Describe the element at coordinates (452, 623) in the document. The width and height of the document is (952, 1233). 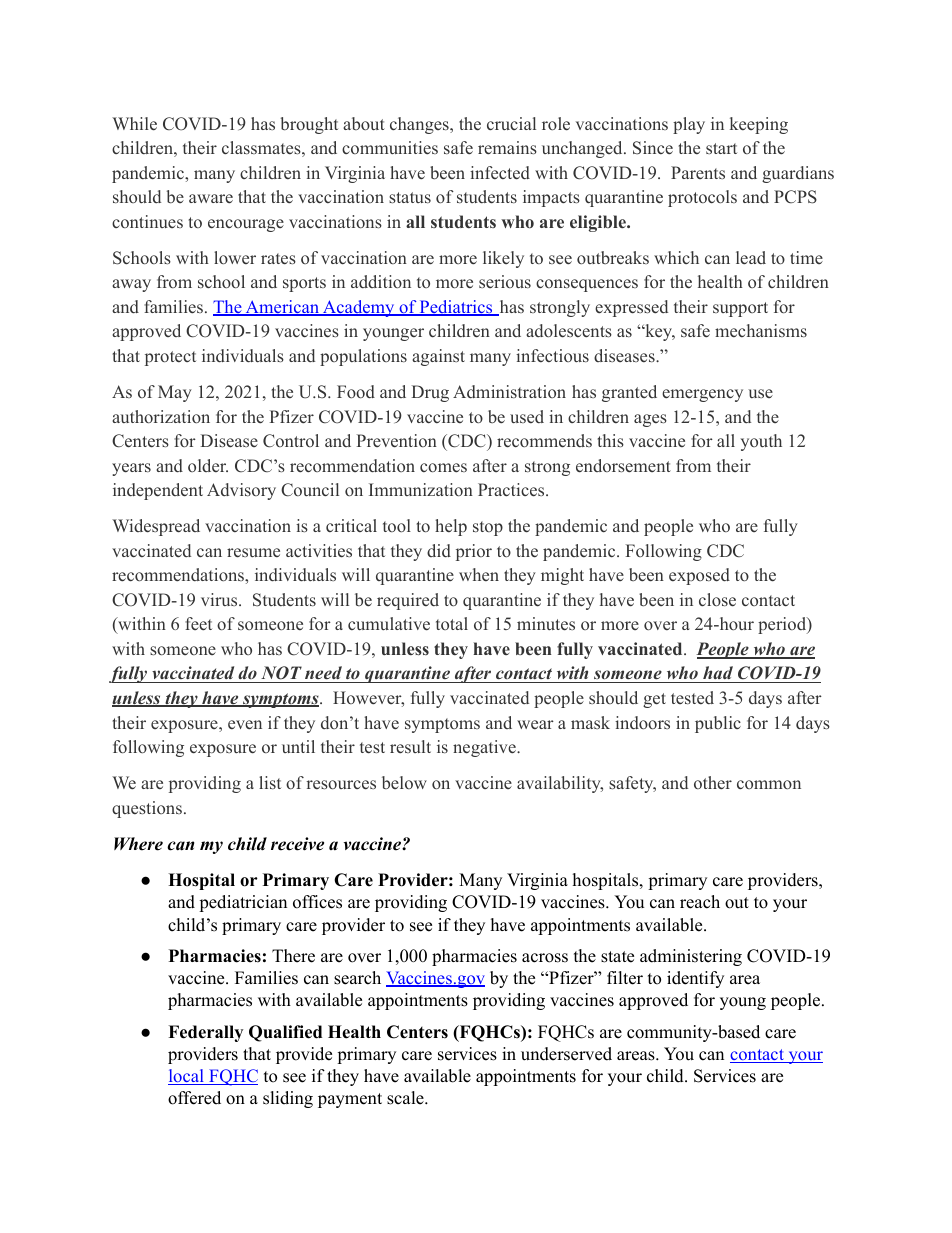
I see `total` at that location.
